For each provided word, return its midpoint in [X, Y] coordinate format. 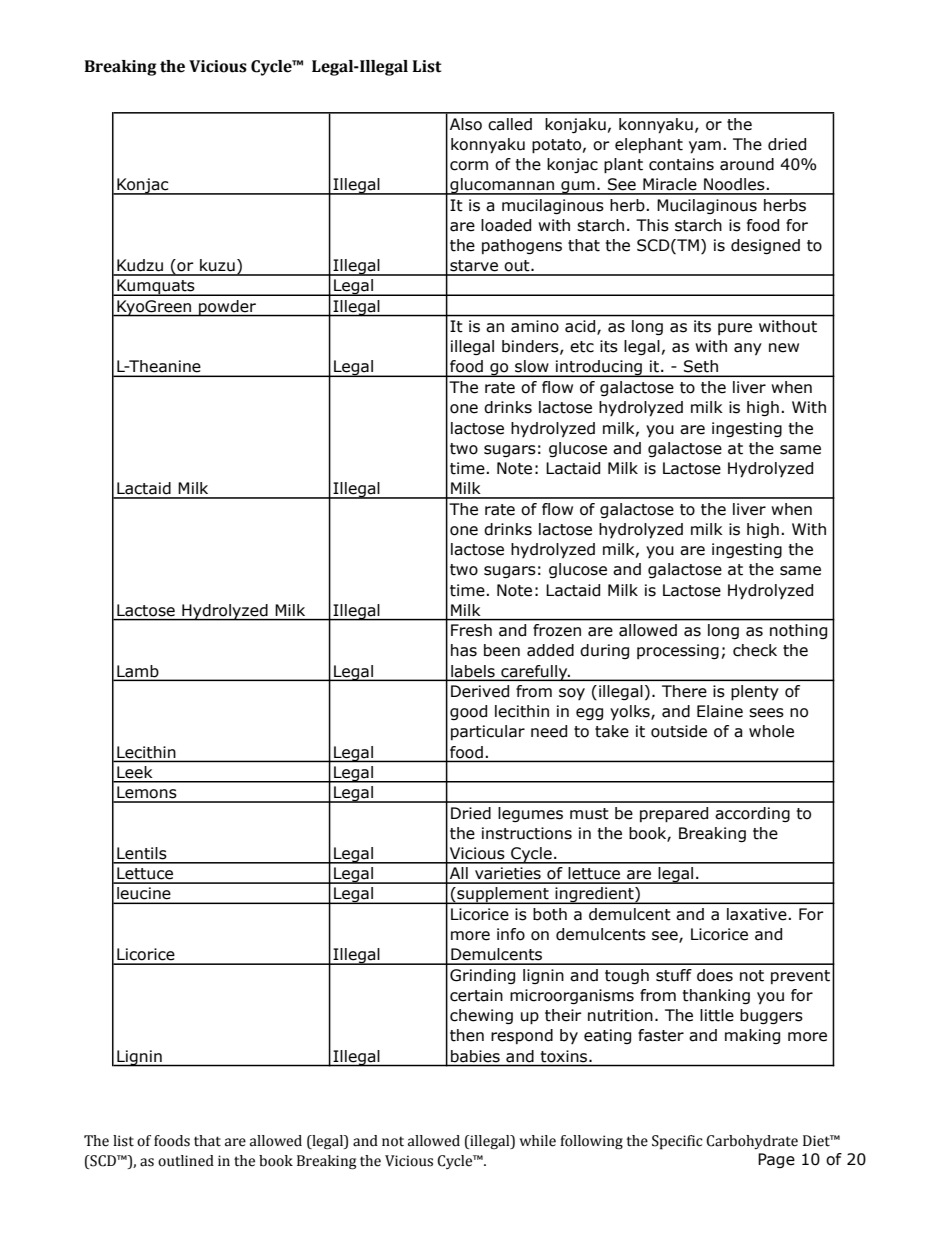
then [467, 1035]
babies [475, 1056]
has [464, 650]
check [755, 650]
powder [227, 308]
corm [469, 166]
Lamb [137, 671]
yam [705, 147]
